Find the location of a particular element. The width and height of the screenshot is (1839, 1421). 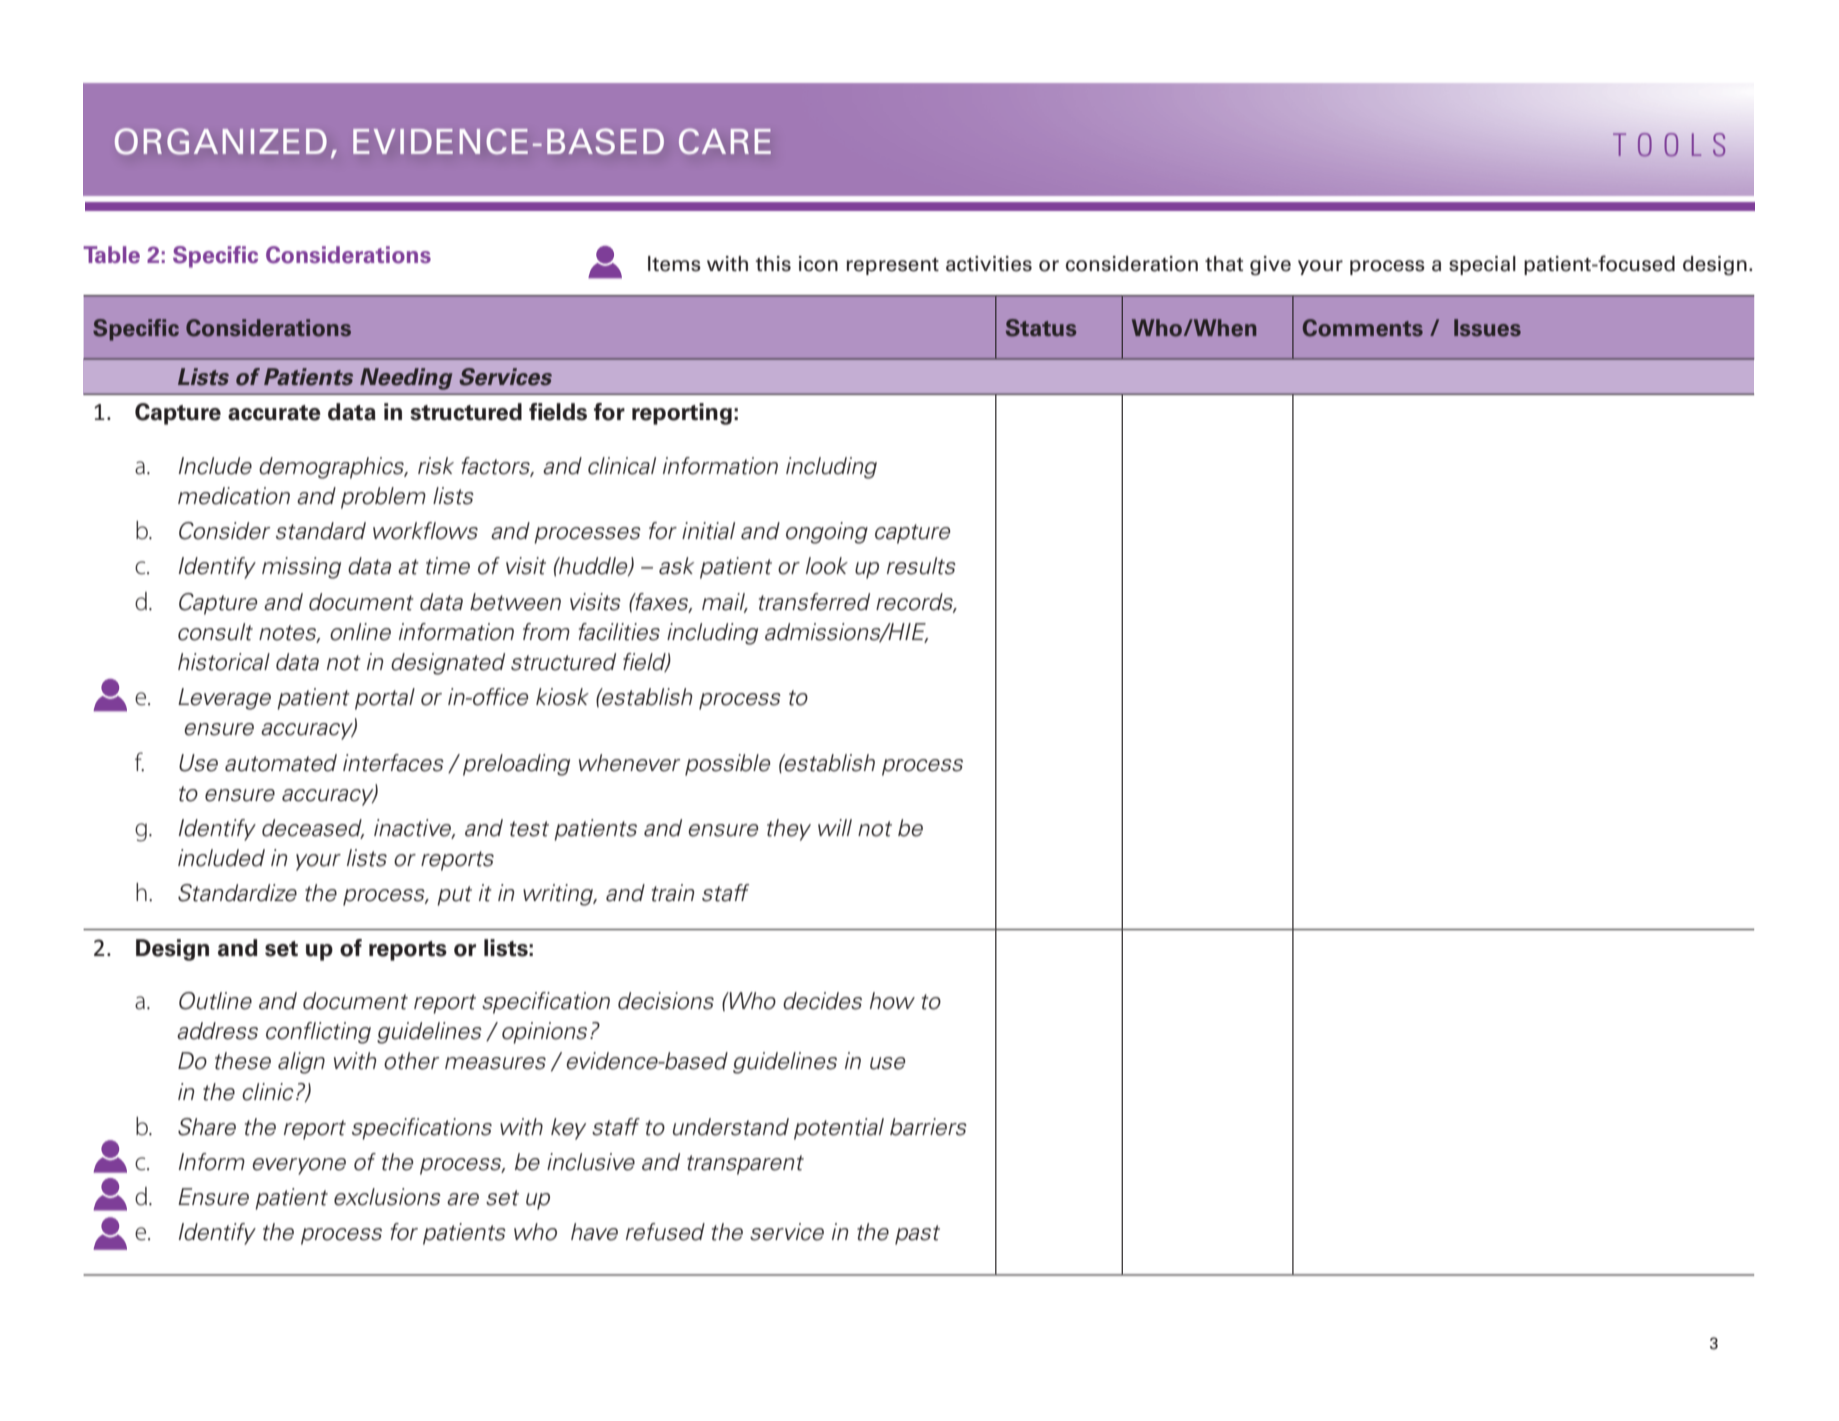

Issues is located at coordinates (1487, 328).
